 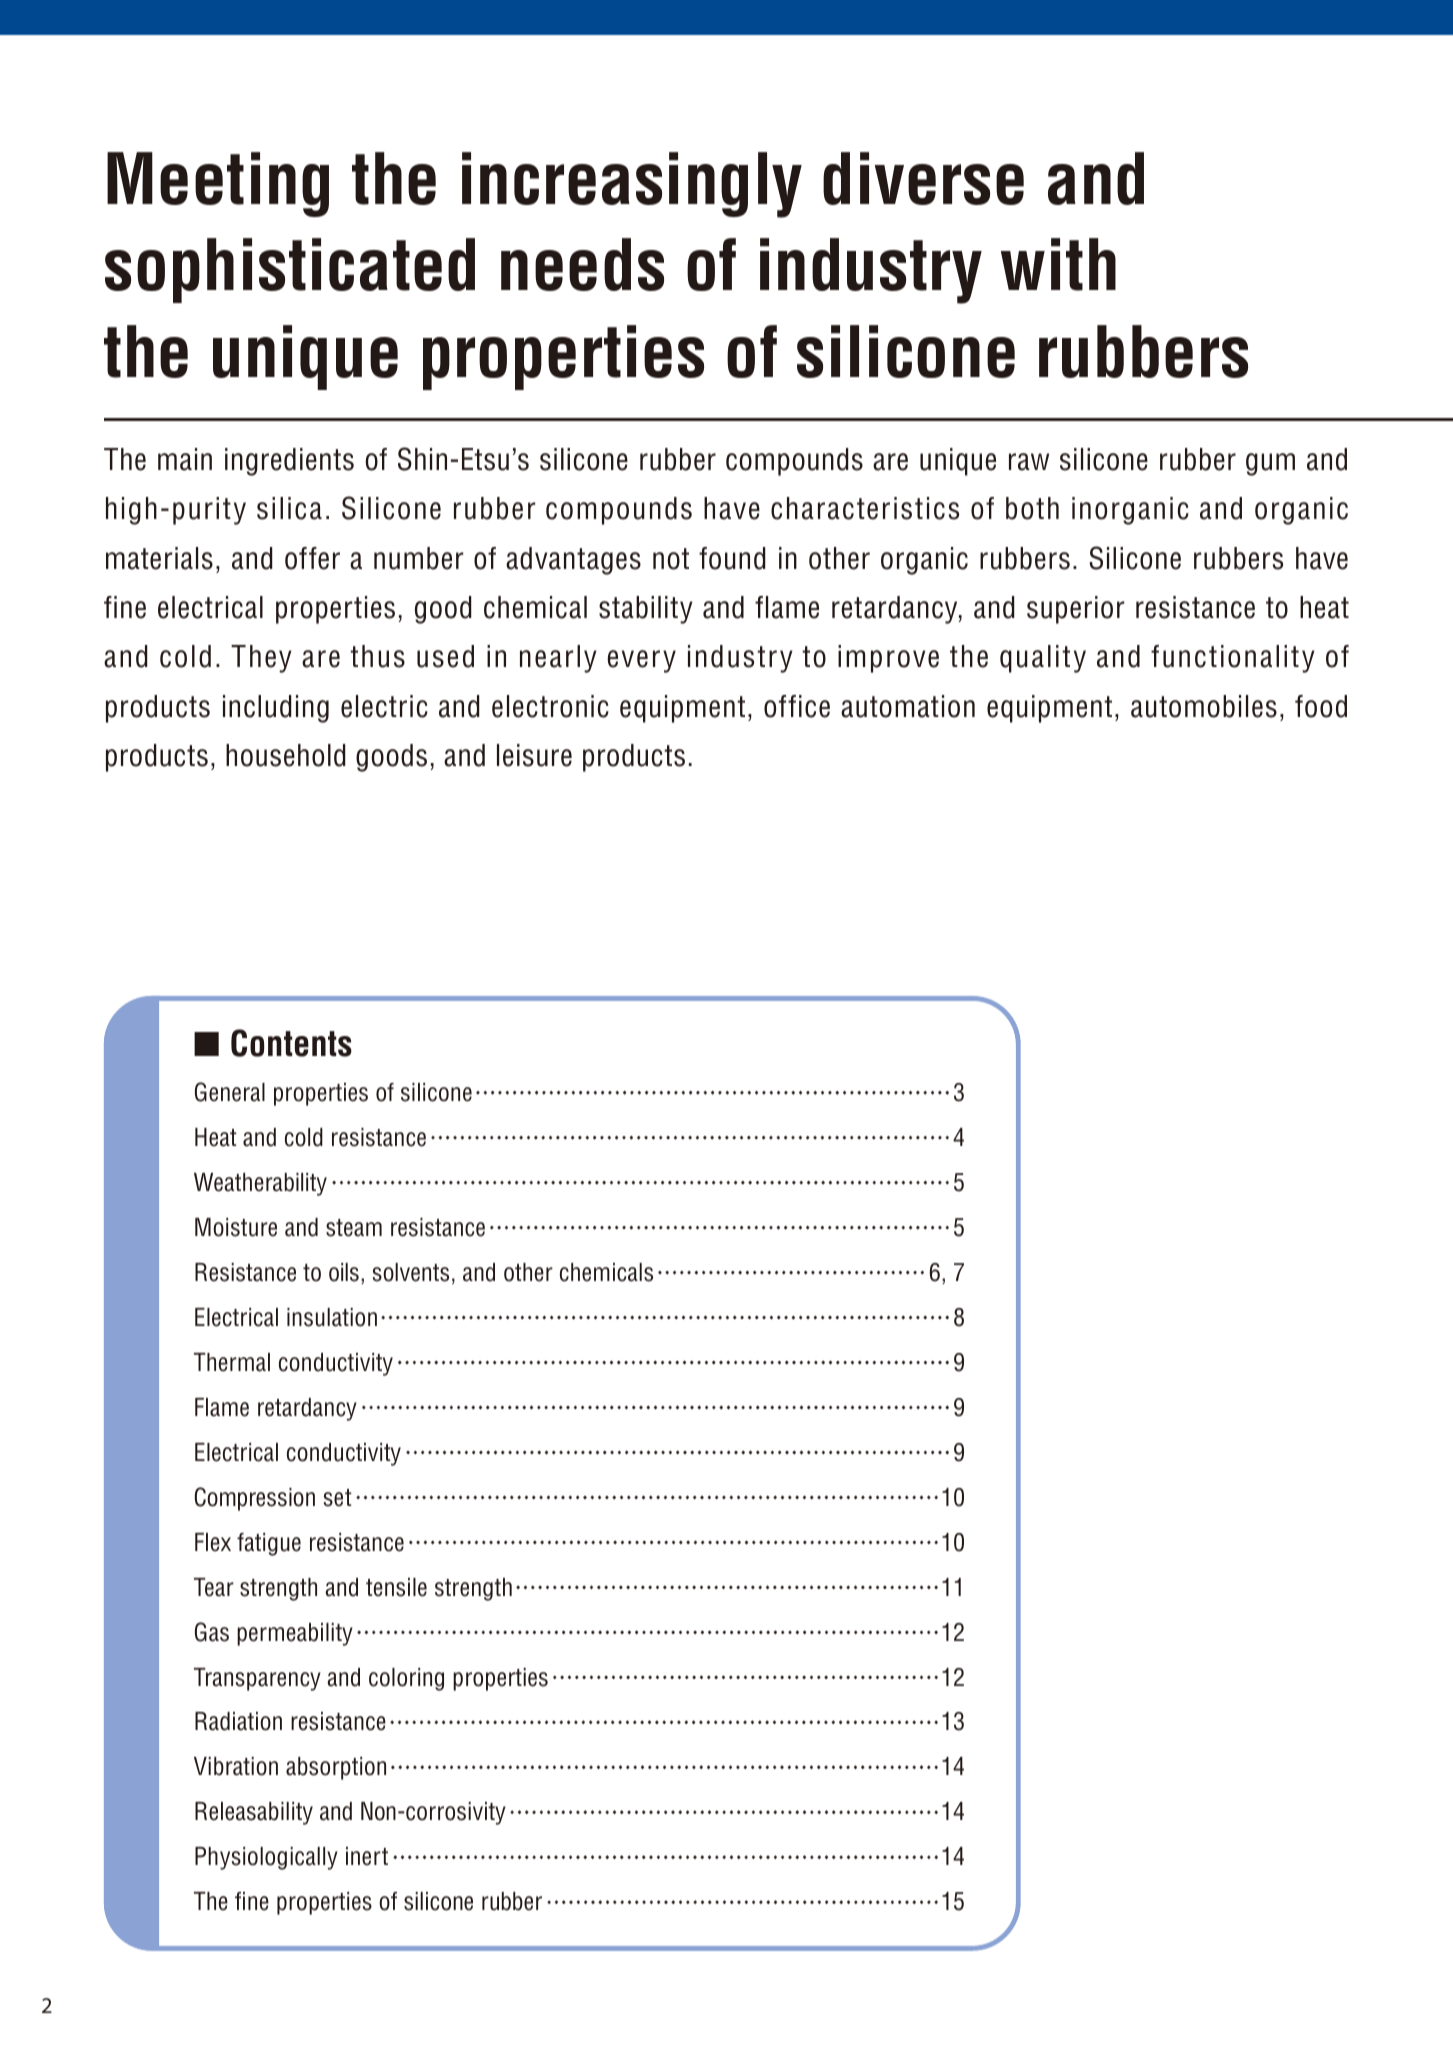 I want to click on absorption, so click(x=336, y=1768).
